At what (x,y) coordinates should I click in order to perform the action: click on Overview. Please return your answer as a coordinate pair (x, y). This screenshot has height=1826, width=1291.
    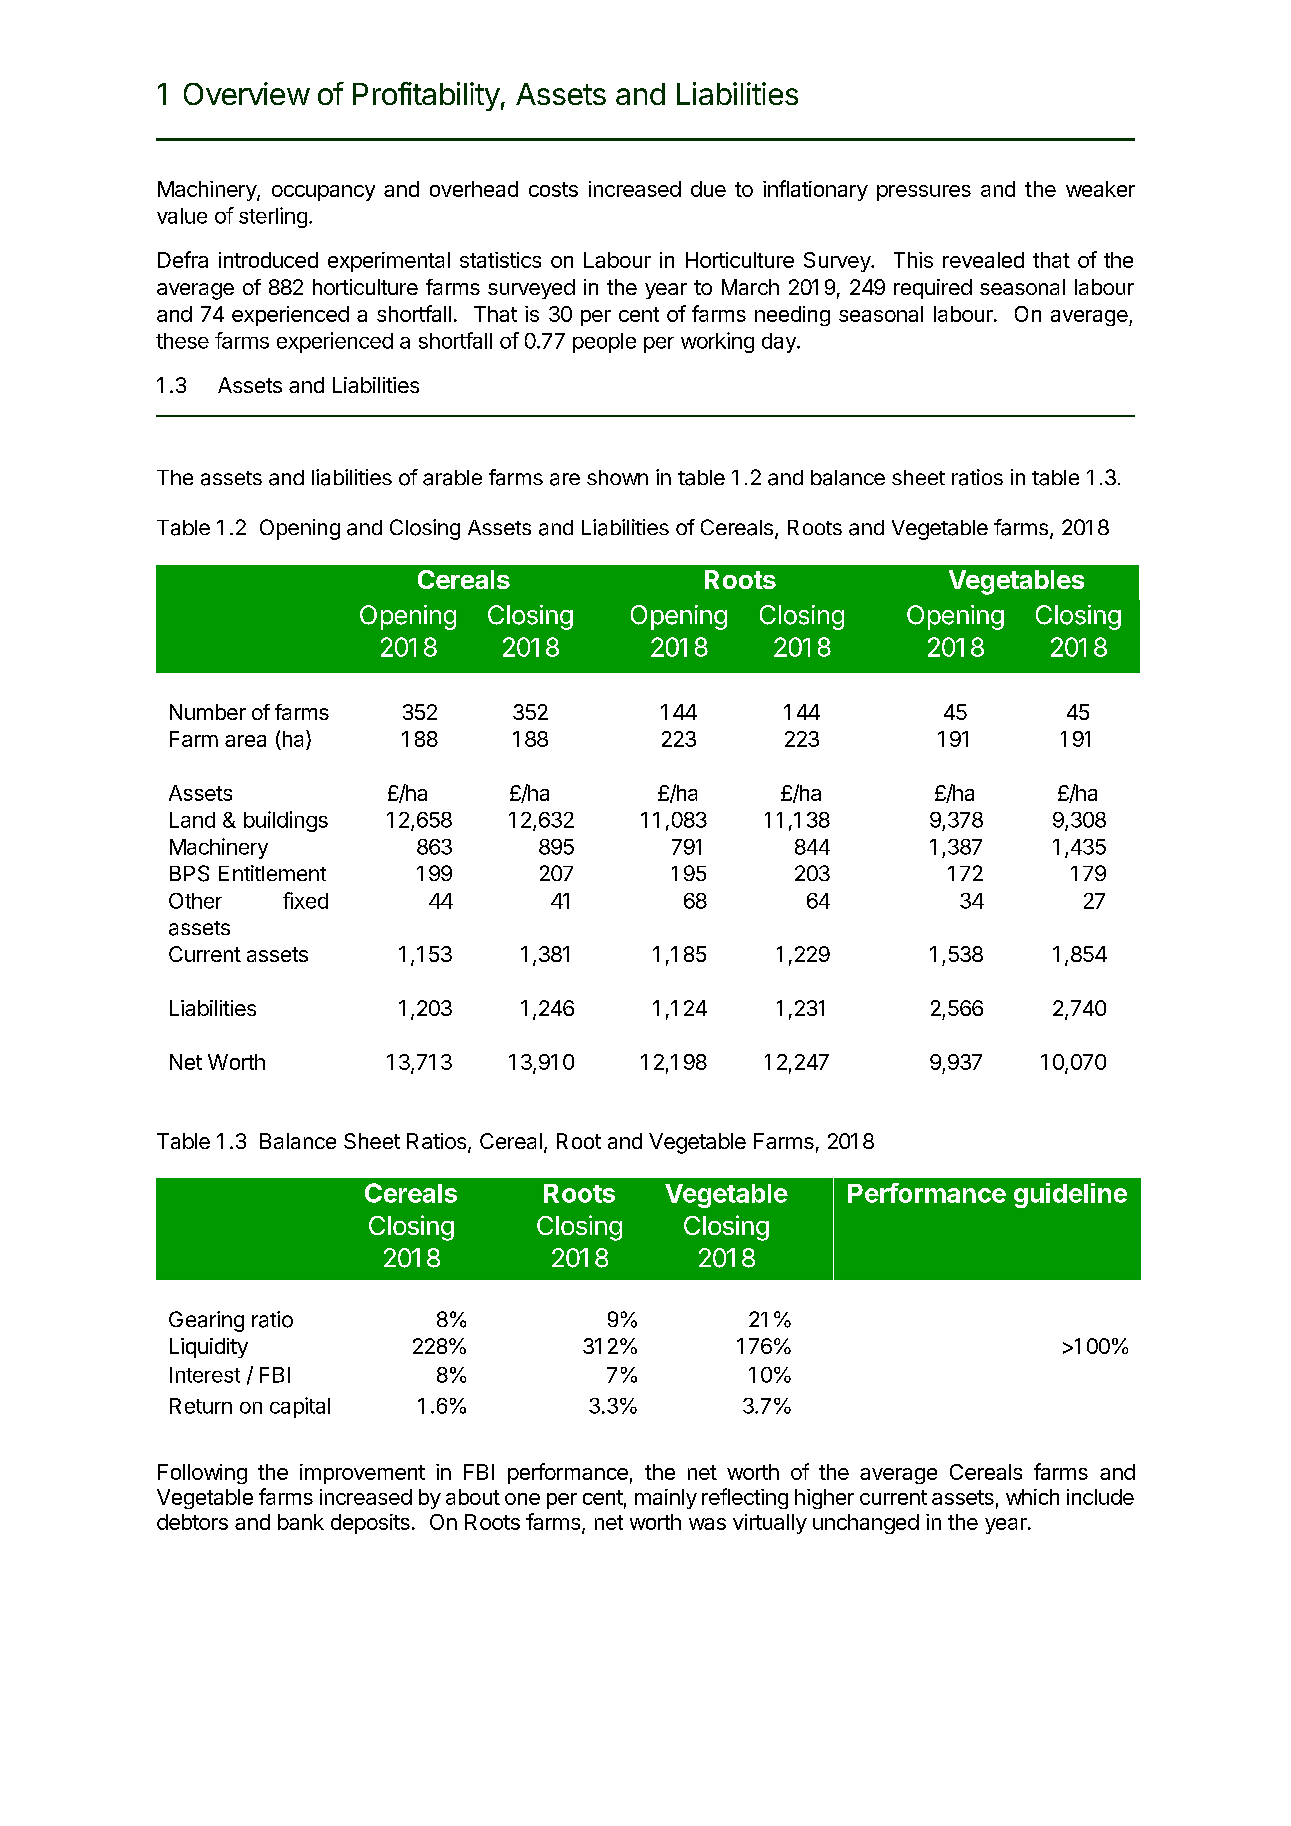
    Looking at the image, I should click on (247, 93).
